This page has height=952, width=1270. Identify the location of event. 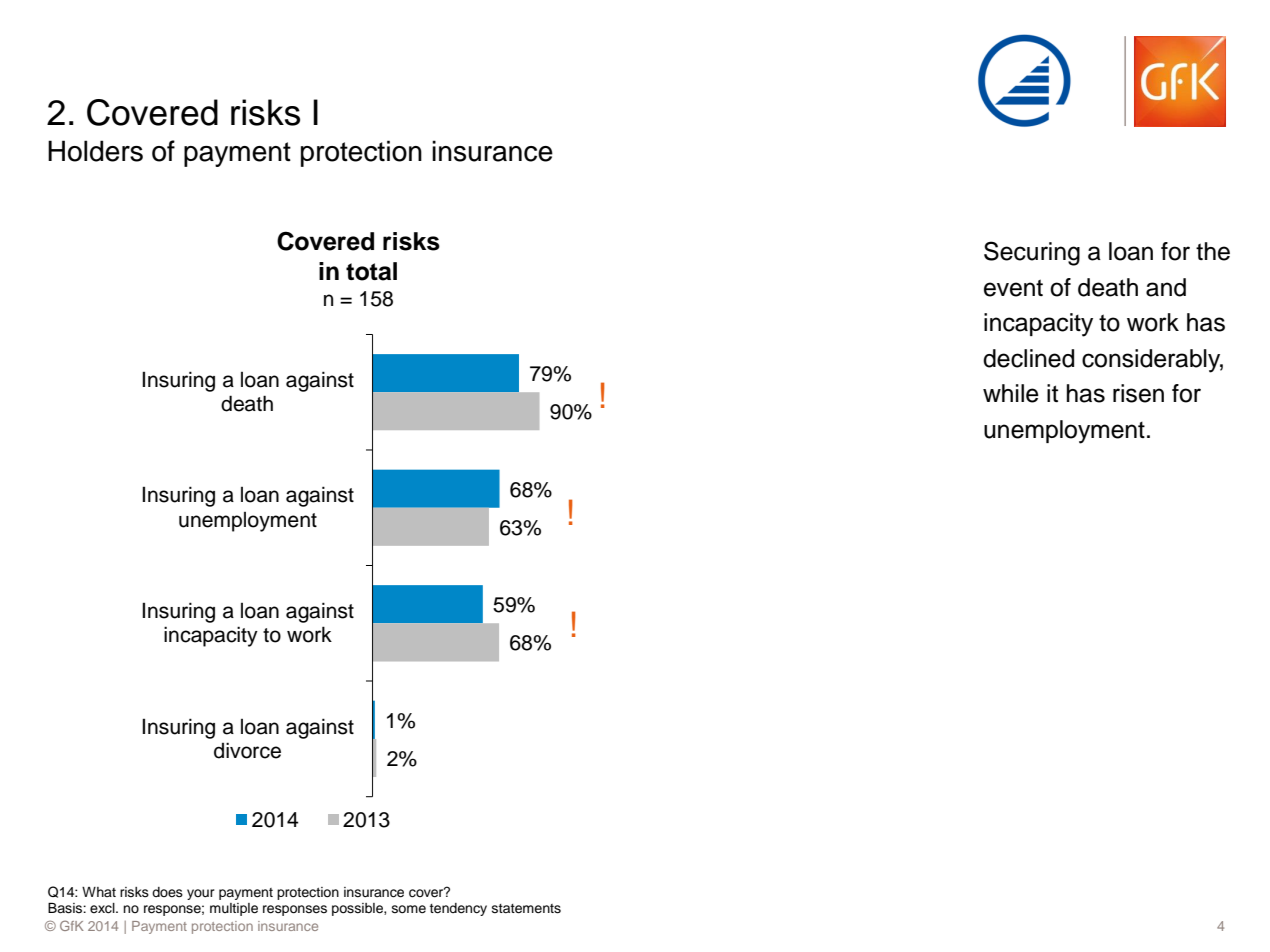
(1013, 288).
